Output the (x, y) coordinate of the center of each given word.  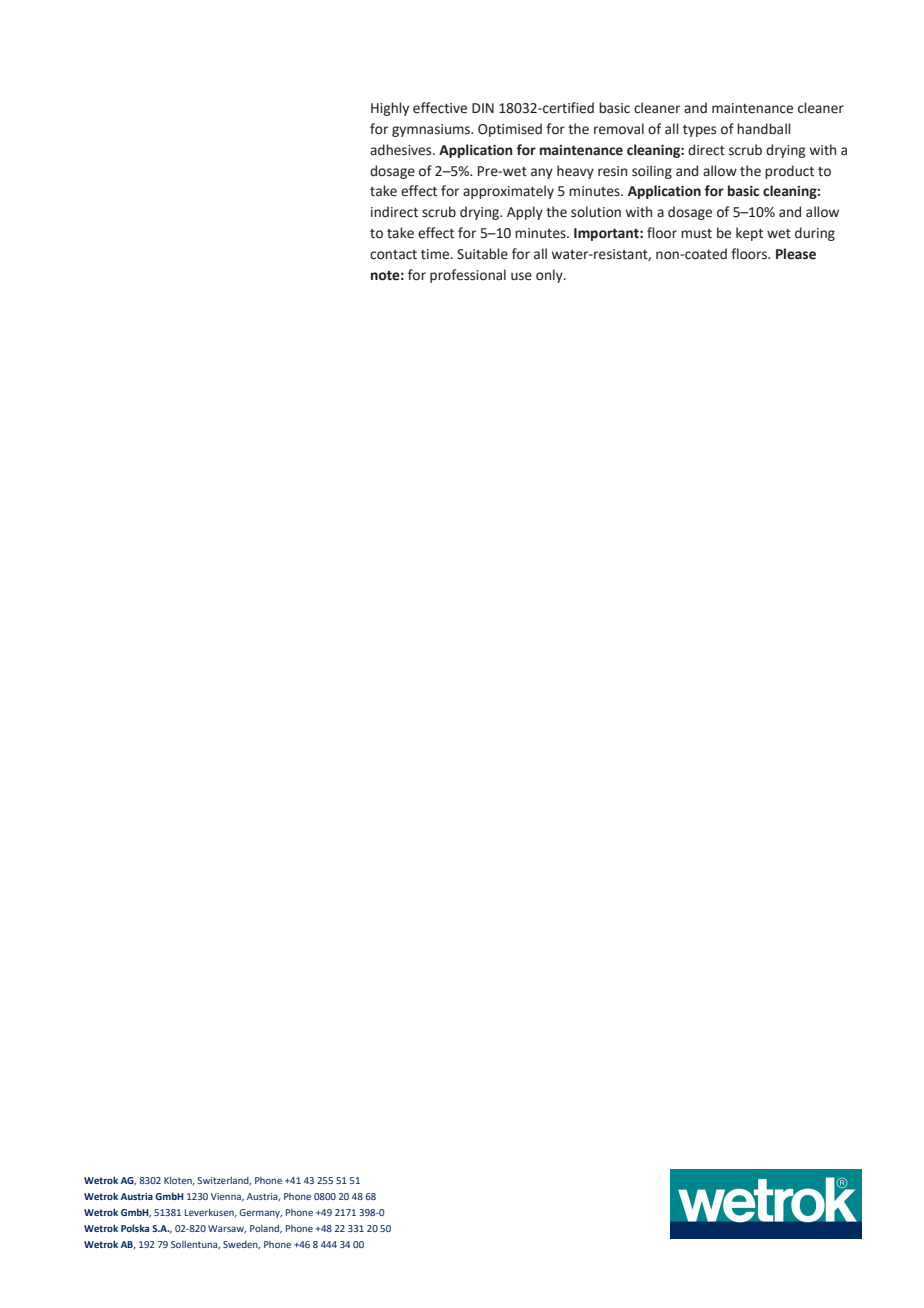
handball (763, 129)
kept (749, 234)
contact (393, 255)
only (550, 276)
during (815, 234)
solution (596, 212)
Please (796, 254)
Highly (390, 109)
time (436, 254)
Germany (260, 1213)
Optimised (510, 130)
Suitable (482, 254)
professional (468, 276)
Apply (525, 213)
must (696, 234)
